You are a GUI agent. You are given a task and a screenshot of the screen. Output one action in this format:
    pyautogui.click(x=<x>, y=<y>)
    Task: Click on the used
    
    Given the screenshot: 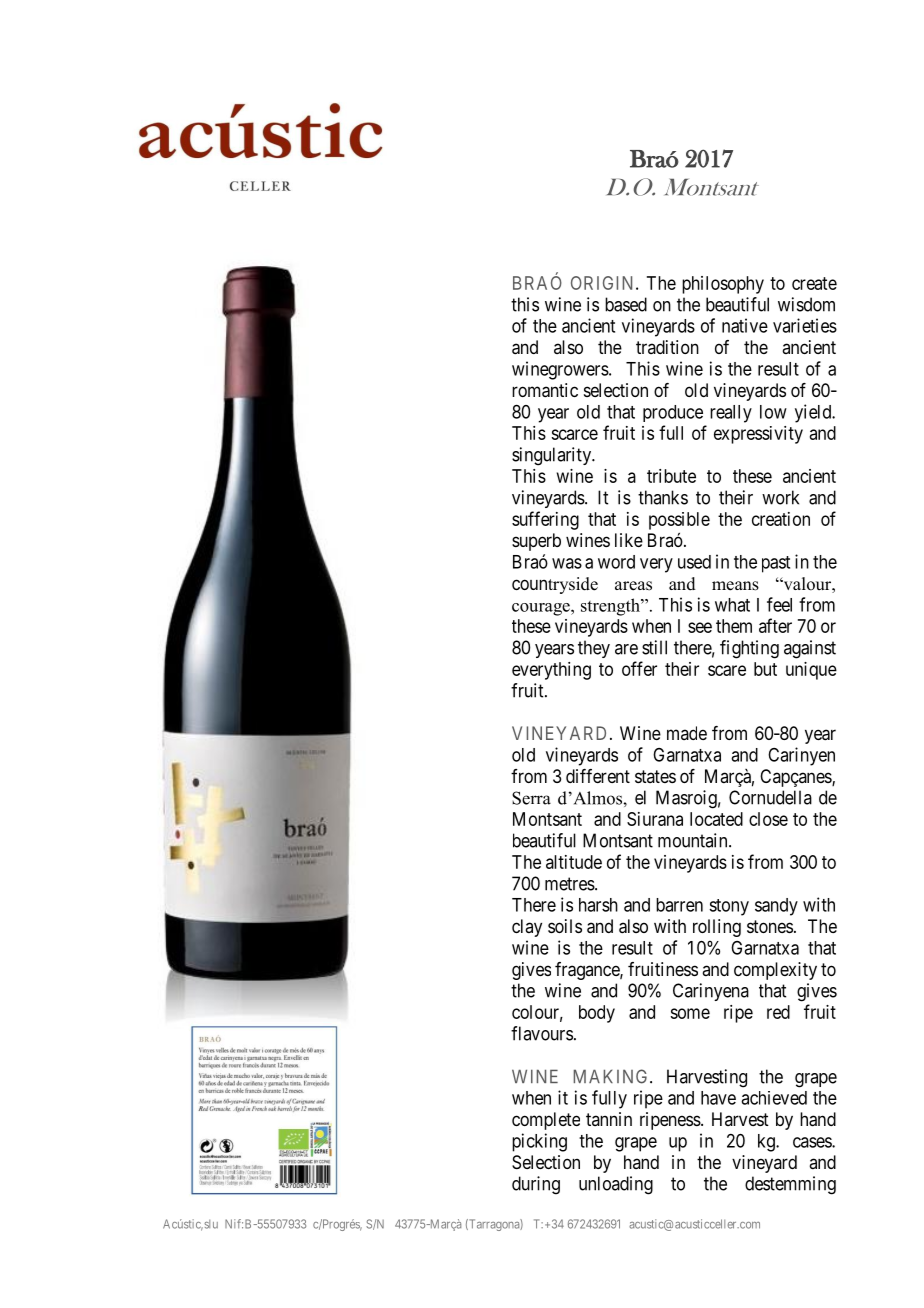 What is the action you would take?
    pyautogui.click(x=694, y=562)
